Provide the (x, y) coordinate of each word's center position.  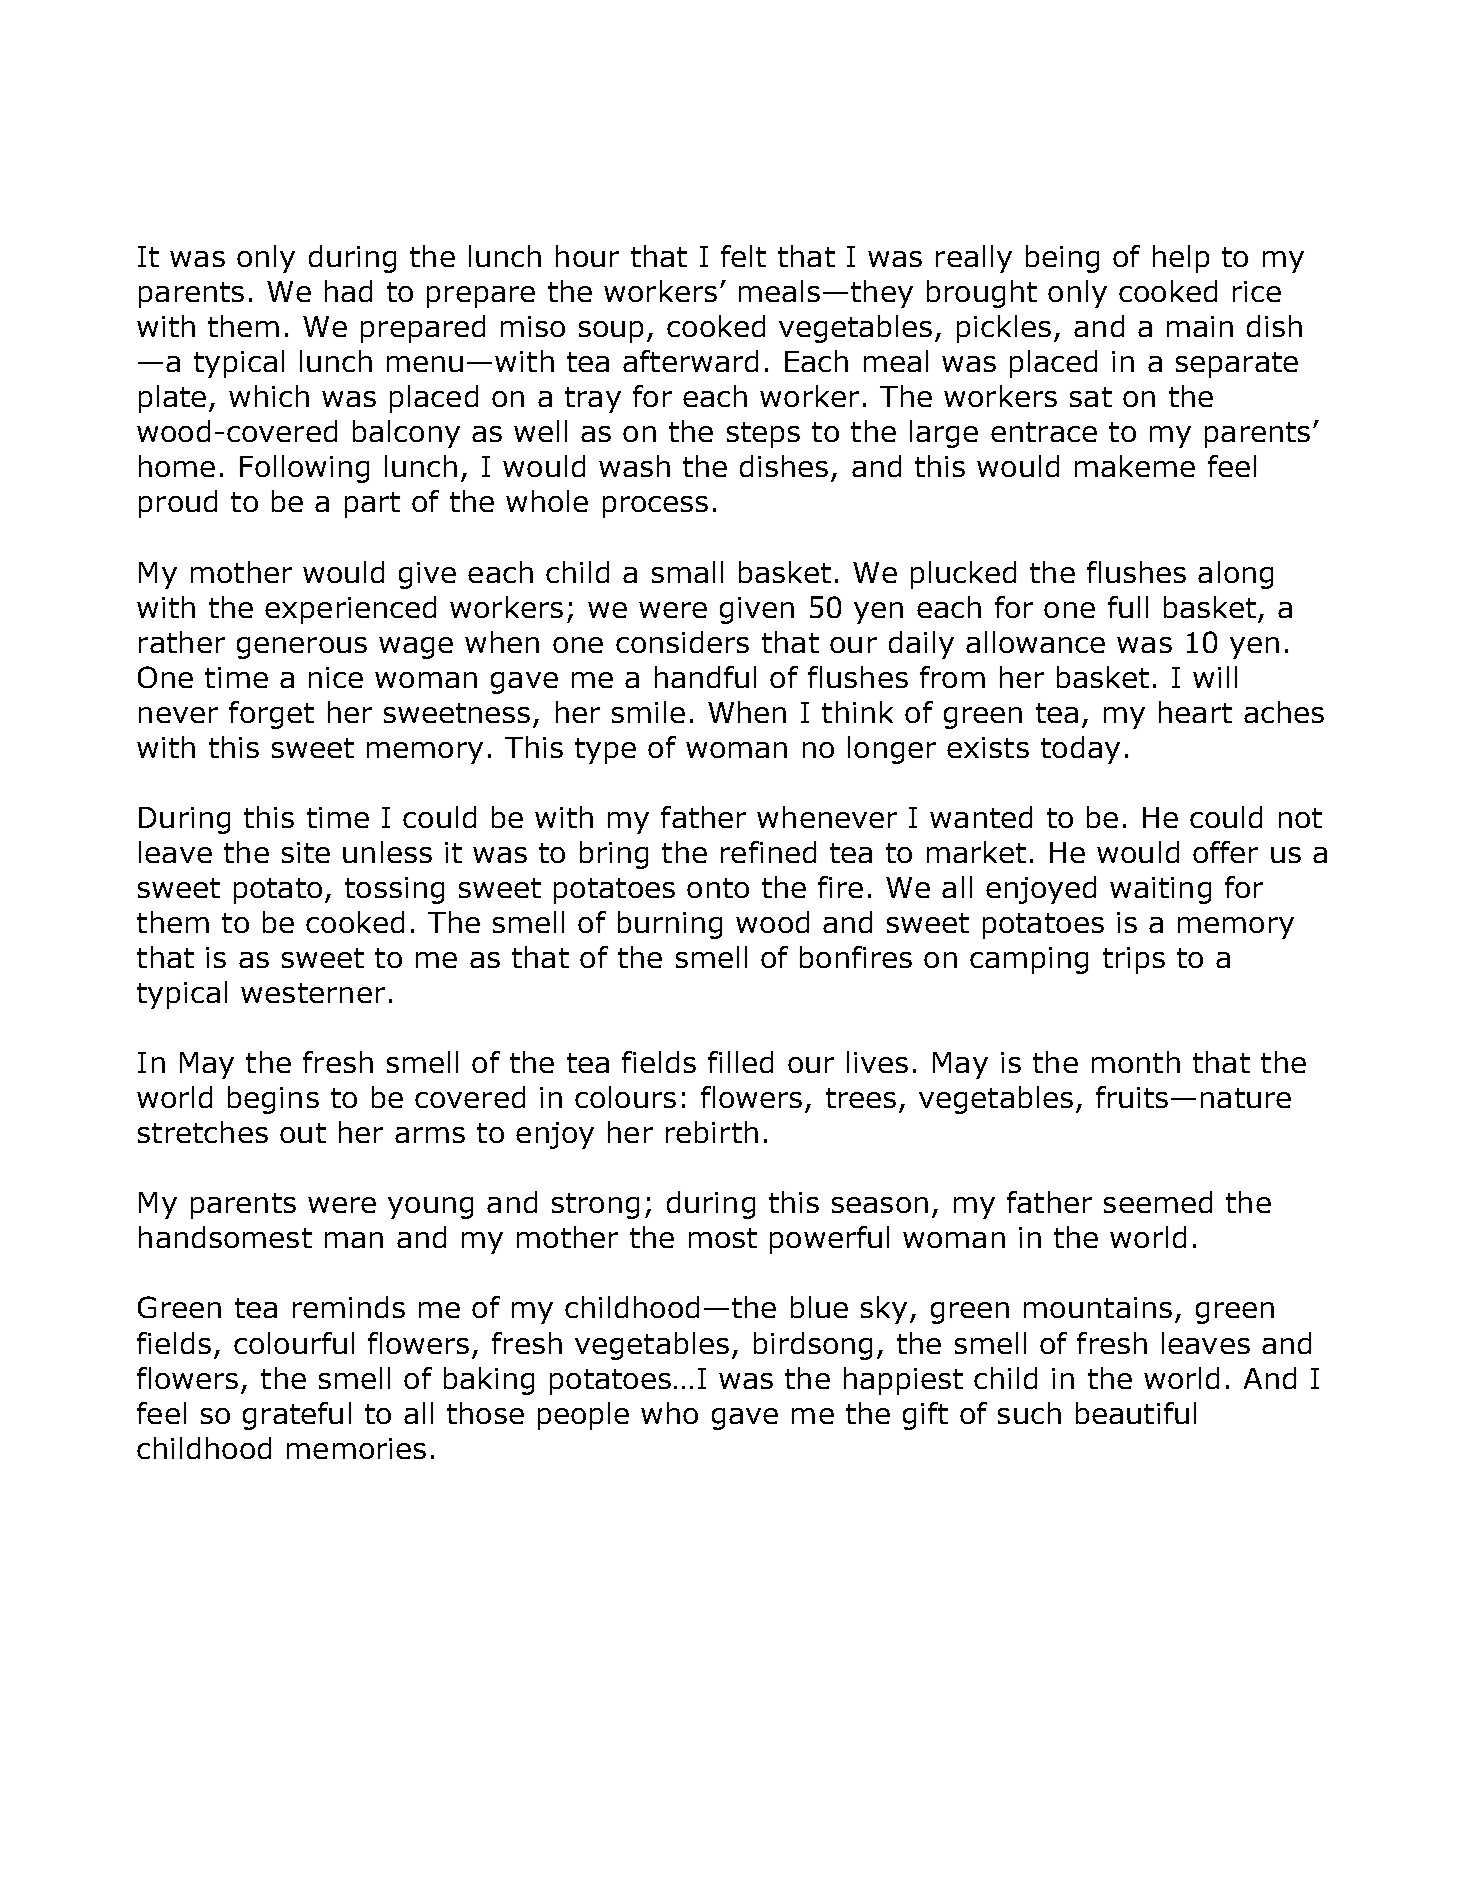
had (348, 291)
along (1235, 575)
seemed (1158, 1202)
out (303, 1133)
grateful (297, 1416)
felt (743, 256)
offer (1225, 852)
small (687, 572)
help (1181, 259)
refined (768, 852)
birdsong (813, 1346)
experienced (350, 610)
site (306, 852)
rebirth (712, 1132)
